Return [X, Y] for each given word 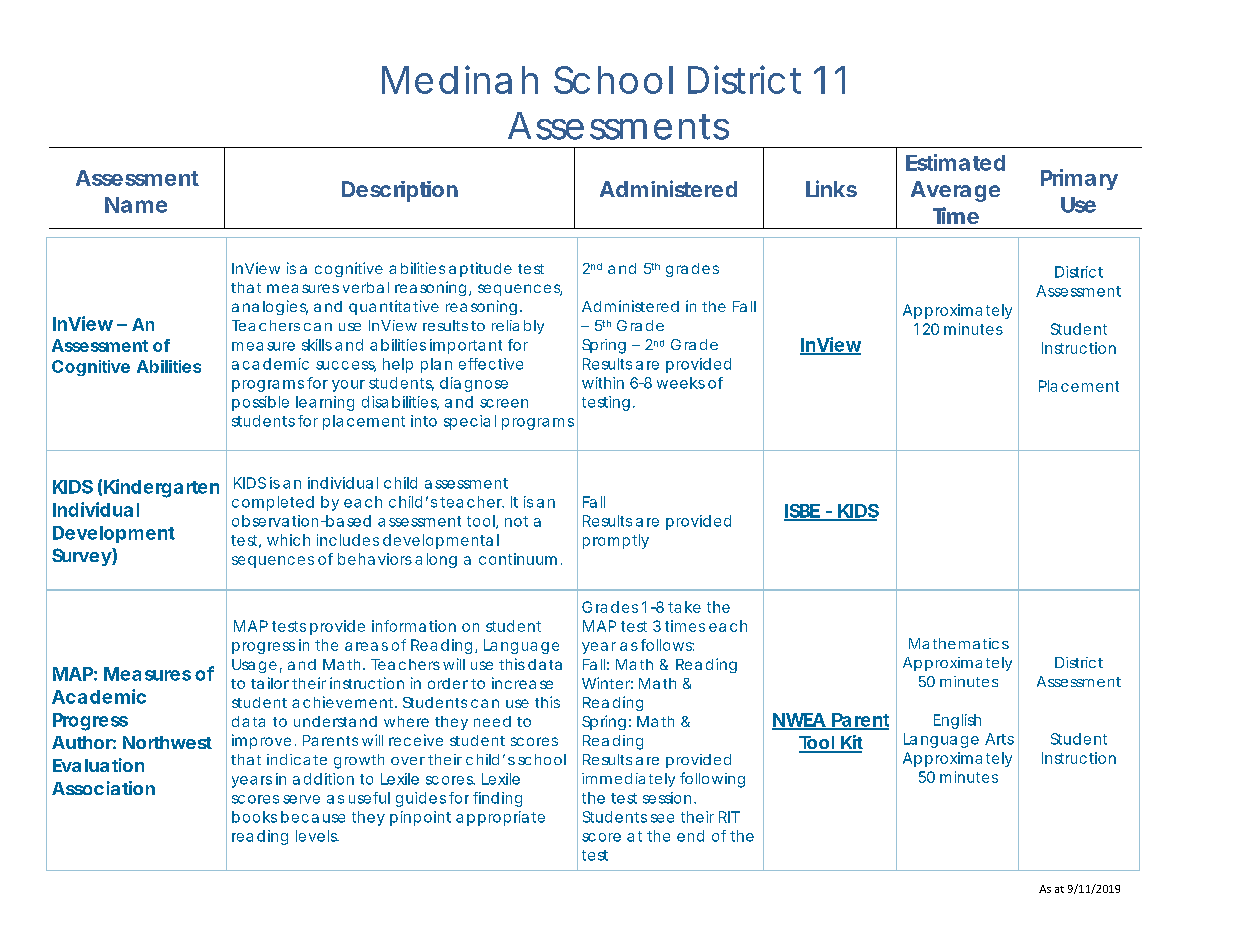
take [684, 607]
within [603, 383]
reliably [518, 327]
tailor [270, 683]
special [470, 422]
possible [260, 403]
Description [400, 191]
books [254, 817]
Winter [607, 683]
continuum [518, 559]
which [288, 540]
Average [955, 191]
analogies [270, 307]
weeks [681, 383]
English [957, 721]
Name [136, 205]
